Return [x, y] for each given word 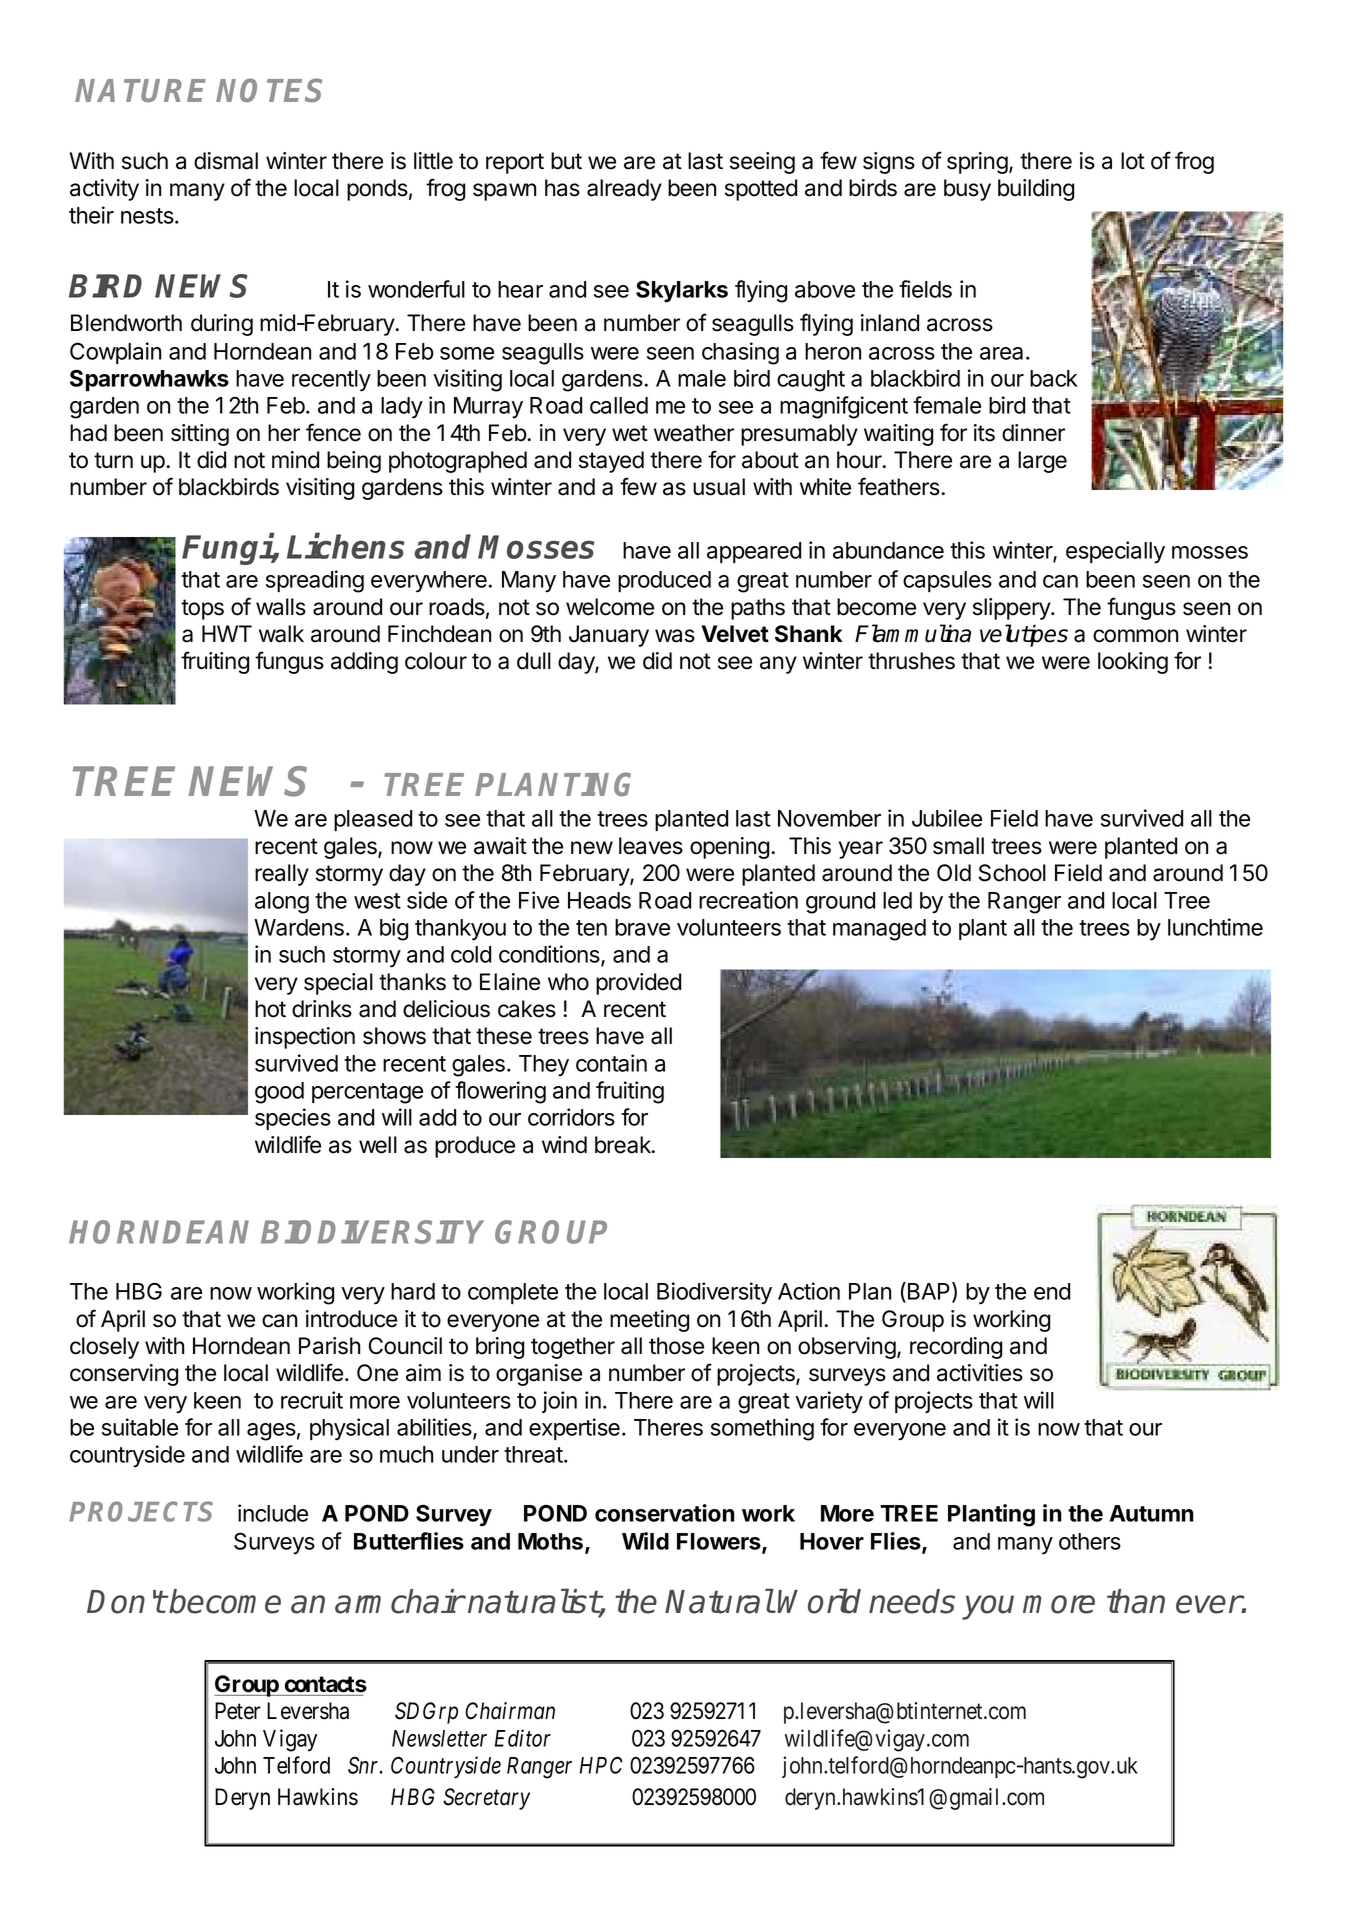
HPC [601, 1765]
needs [912, 1601]
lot [1133, 161]
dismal [226, 161]
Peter [237, 1711]
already [624, 190]
